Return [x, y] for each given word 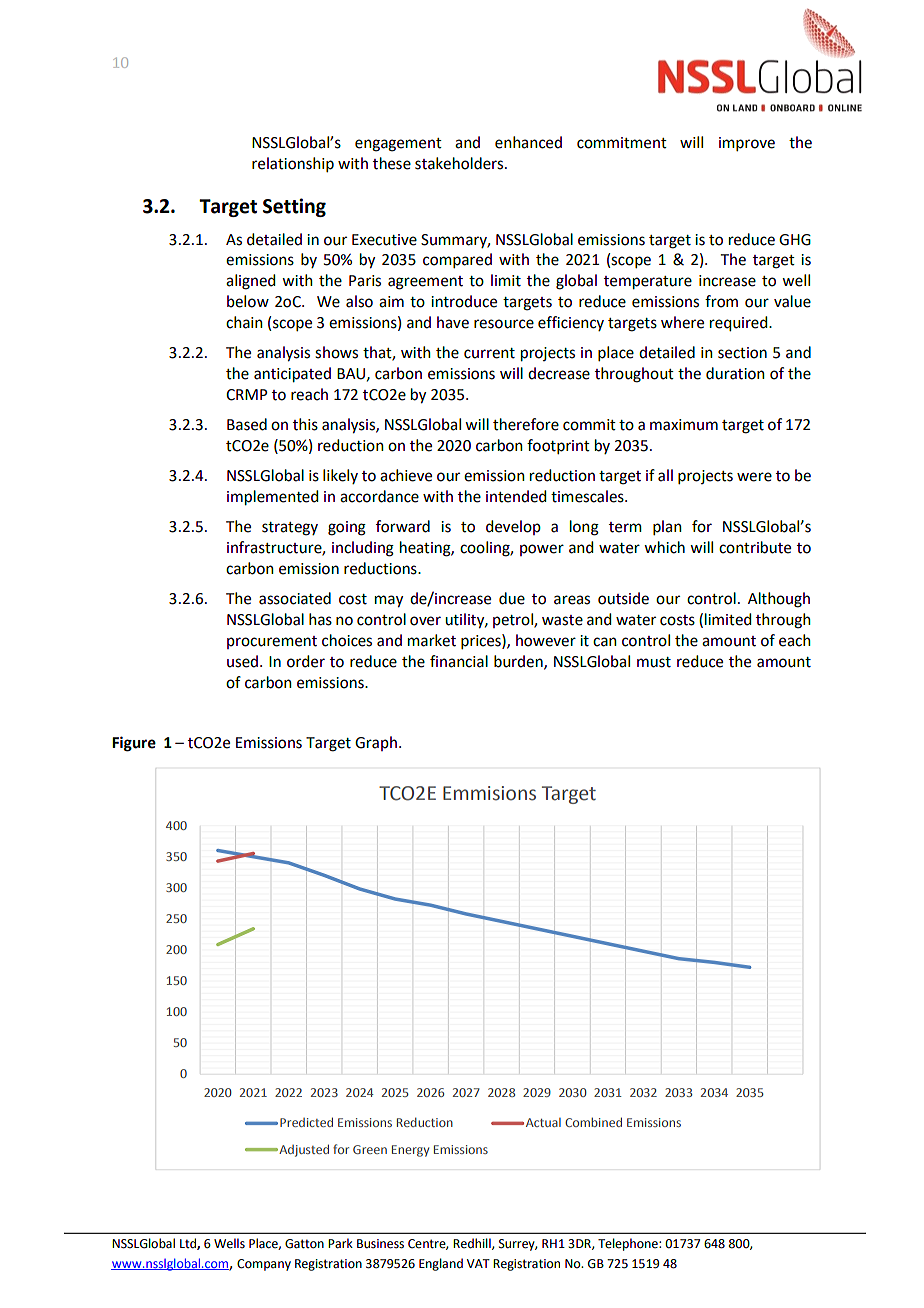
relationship [293, 164]
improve [747, 144]
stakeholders [460, 163]
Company [264, 1265]
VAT [478, 1263]
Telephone [629, 1244]
